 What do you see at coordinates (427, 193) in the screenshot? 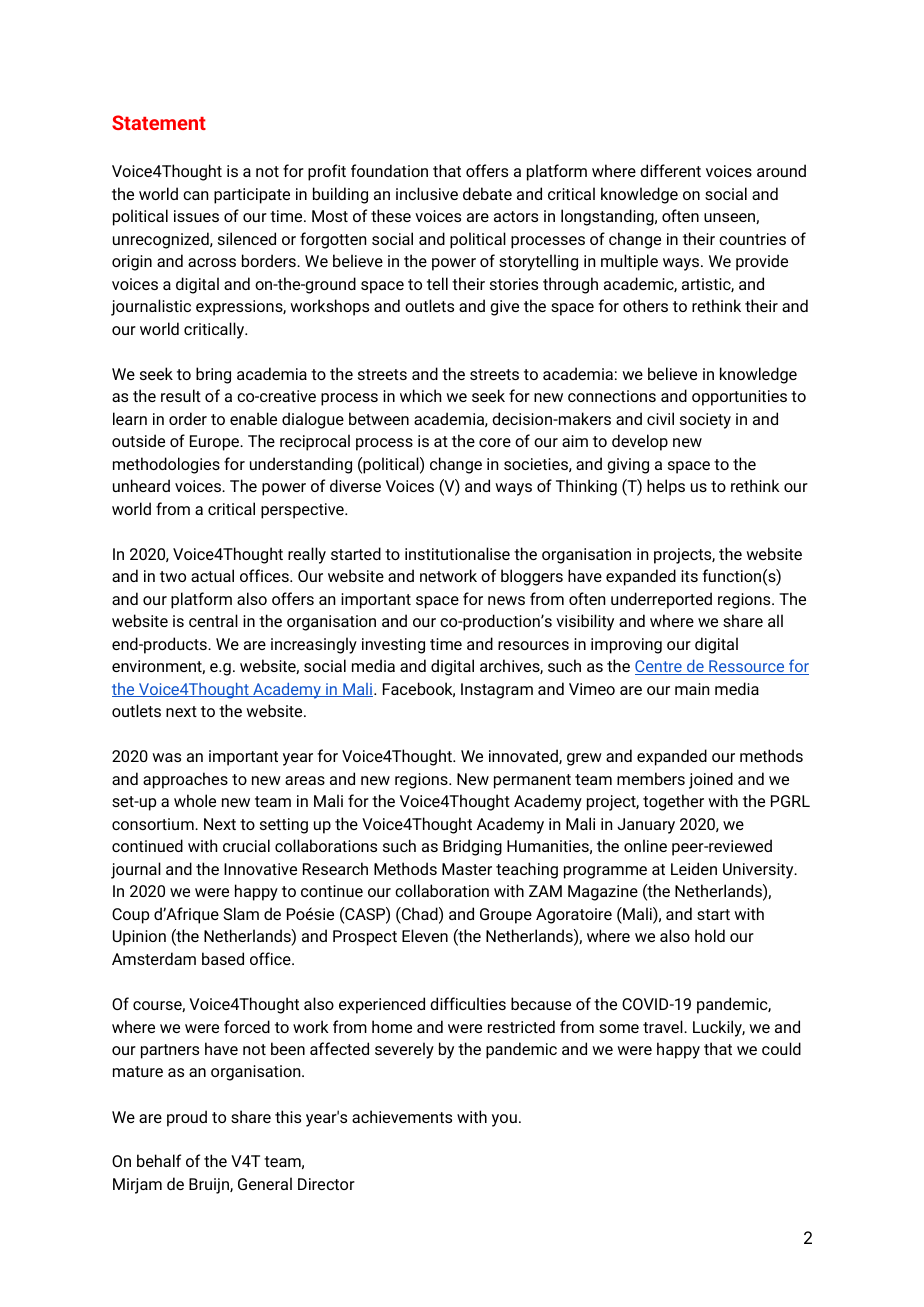
I see `inclusive` at bounding box center [427, 193].
